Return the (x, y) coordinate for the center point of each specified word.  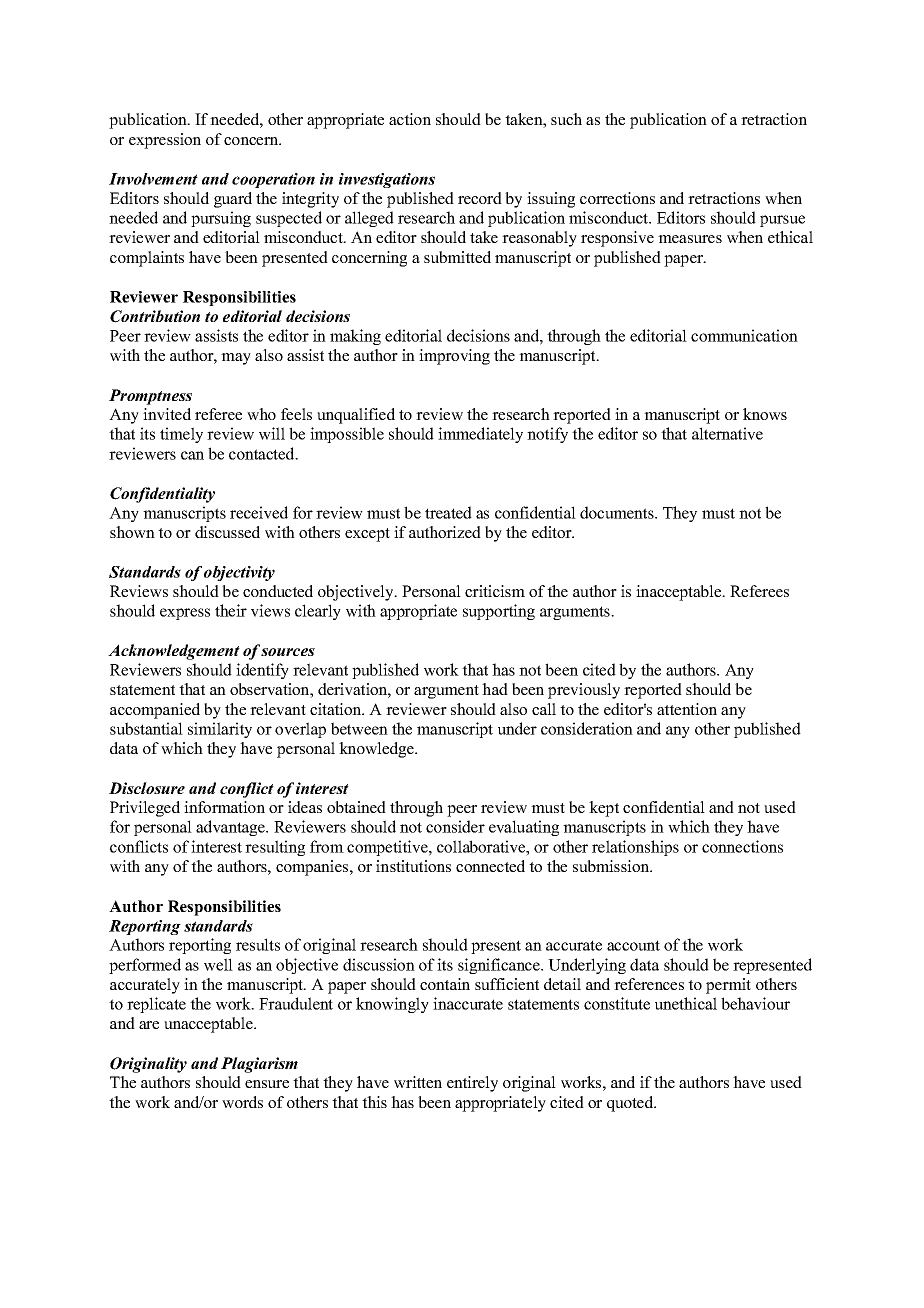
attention (687, 709)
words (242, 1102)
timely (181, 435)
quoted (631, 1104)
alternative (727, 433)
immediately (480, 435)
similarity (220, 730)
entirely (472, 1084)
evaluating (524, 828)
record (480, 198)
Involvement (153, 179)
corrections (617, 198)
